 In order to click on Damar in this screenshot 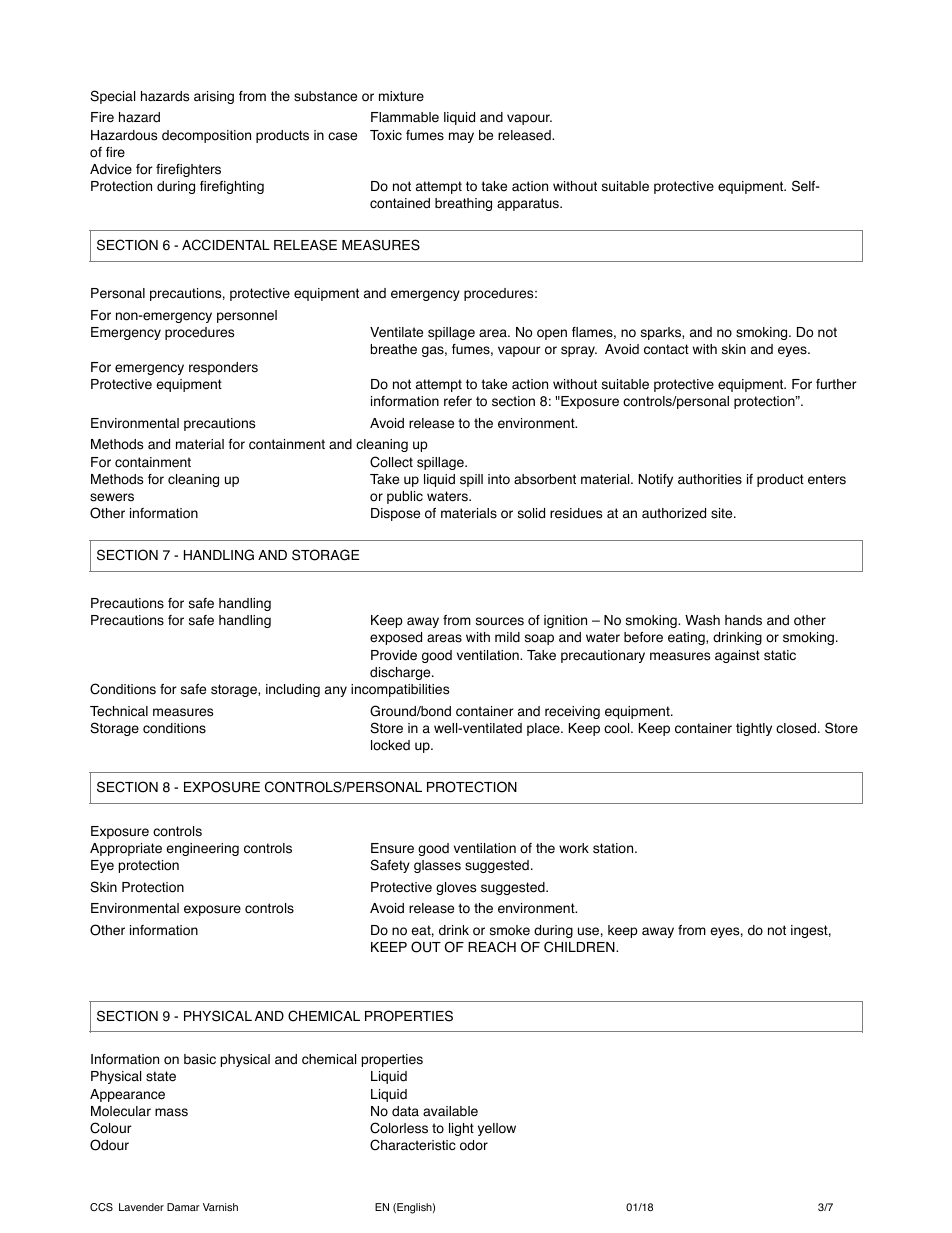, I will do `click(183, 1207)`.
